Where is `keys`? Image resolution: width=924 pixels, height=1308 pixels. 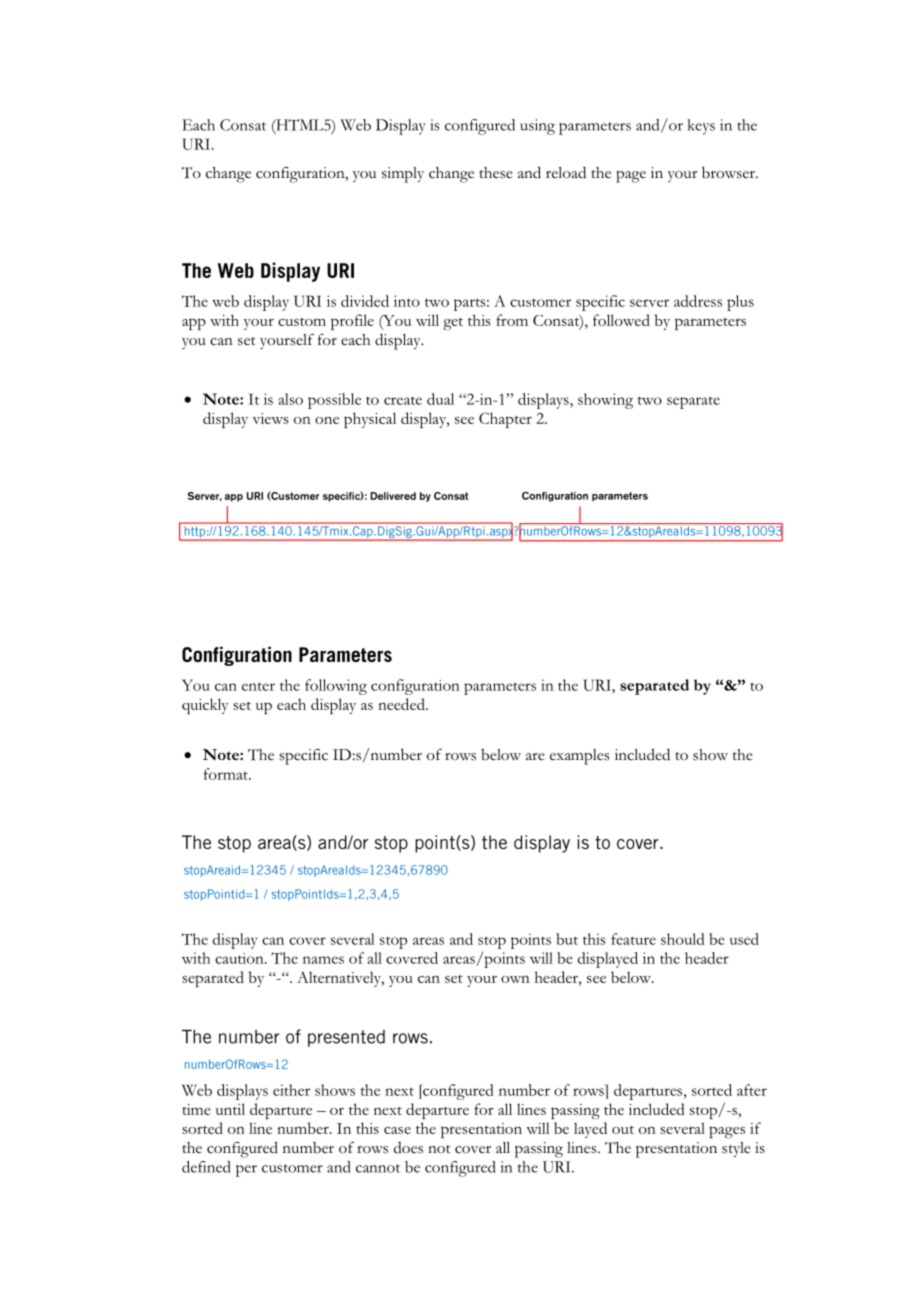 keys is located at coordinates (701, 127).
